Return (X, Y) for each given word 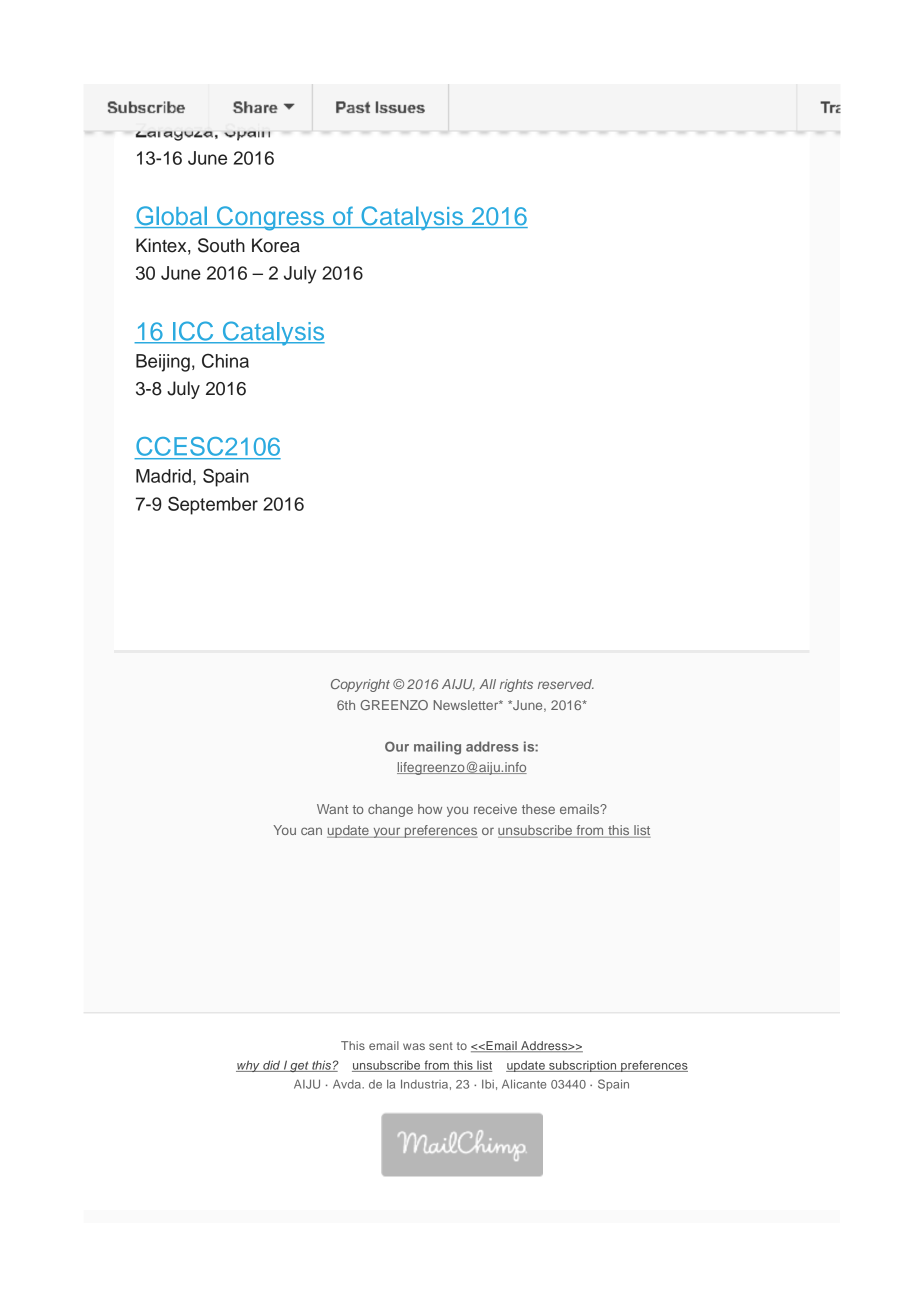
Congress (270, 218)
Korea (276, 245)
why (249, 1066)
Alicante (524, 1084)
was (414, 1046)
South (221, 245)
